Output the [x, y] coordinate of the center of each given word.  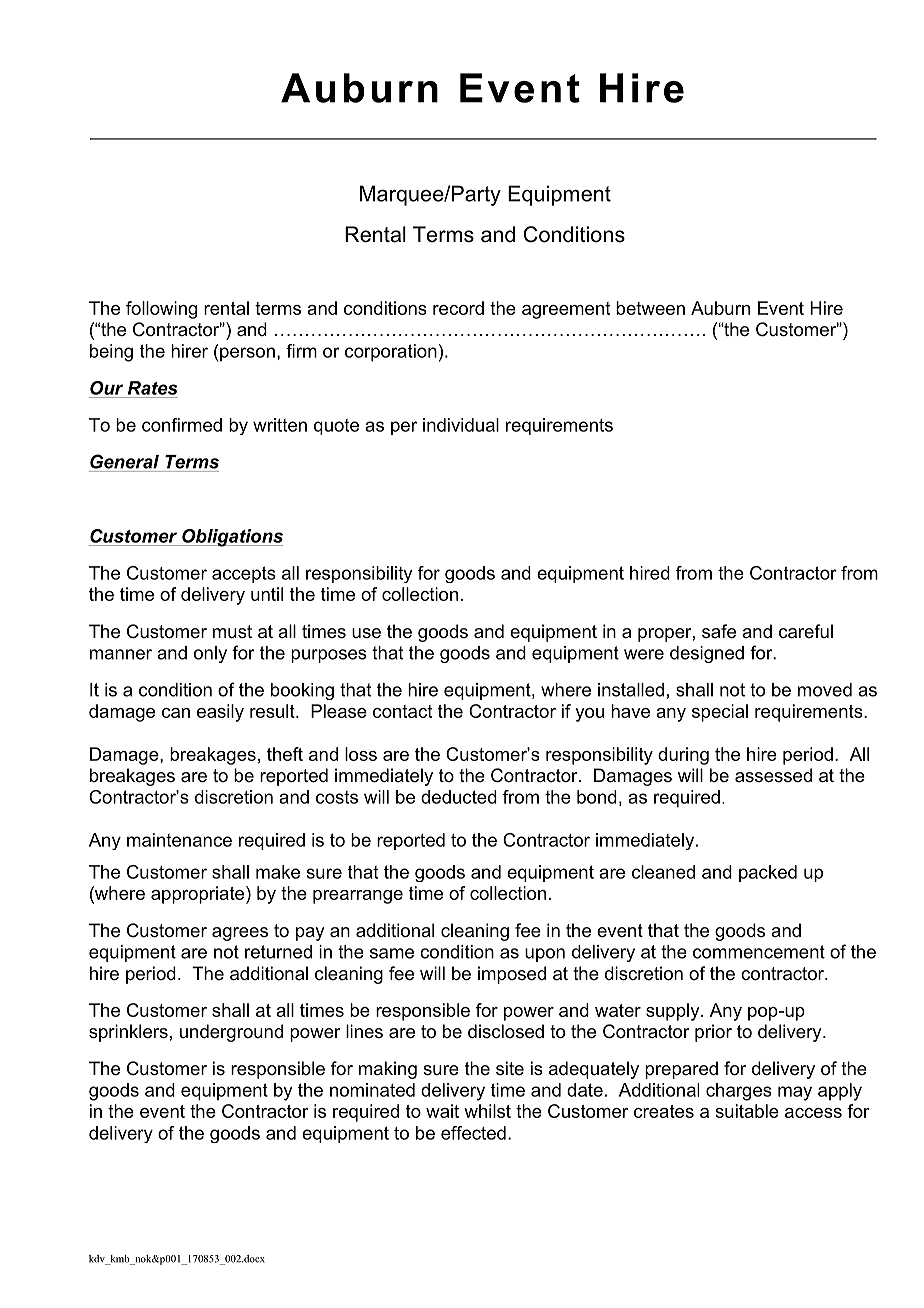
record [458, 308]
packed [768, 873]
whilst [487, 1111]
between [650, 308]
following [161, 310]
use [366, 633]
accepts [244, 574]
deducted [459, 797]
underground [231, 1033]
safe [719, 631]
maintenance [179, 840]
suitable [747, 1111]
